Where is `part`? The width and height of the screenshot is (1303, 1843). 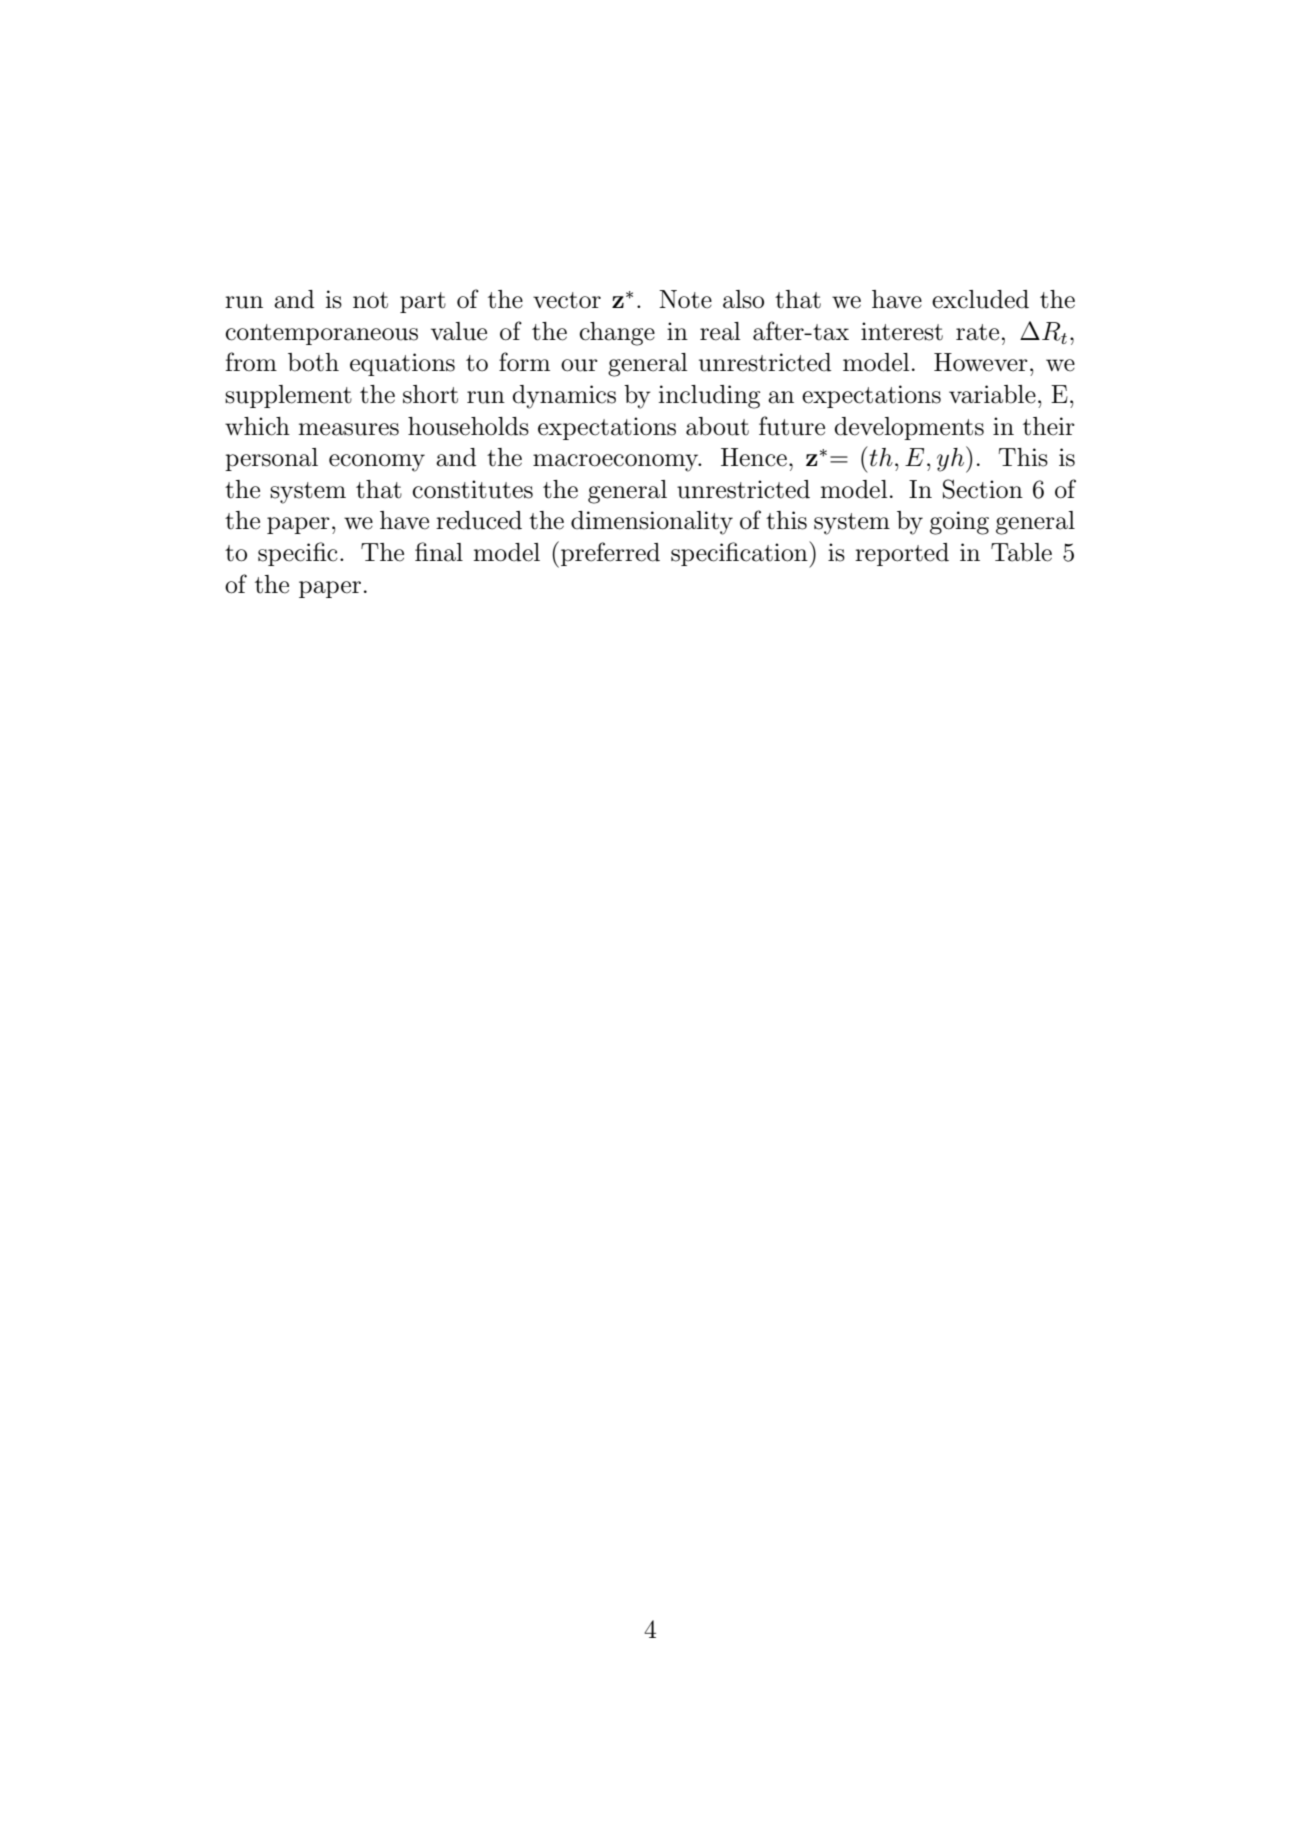 part is located at coordinates (423, 302).
